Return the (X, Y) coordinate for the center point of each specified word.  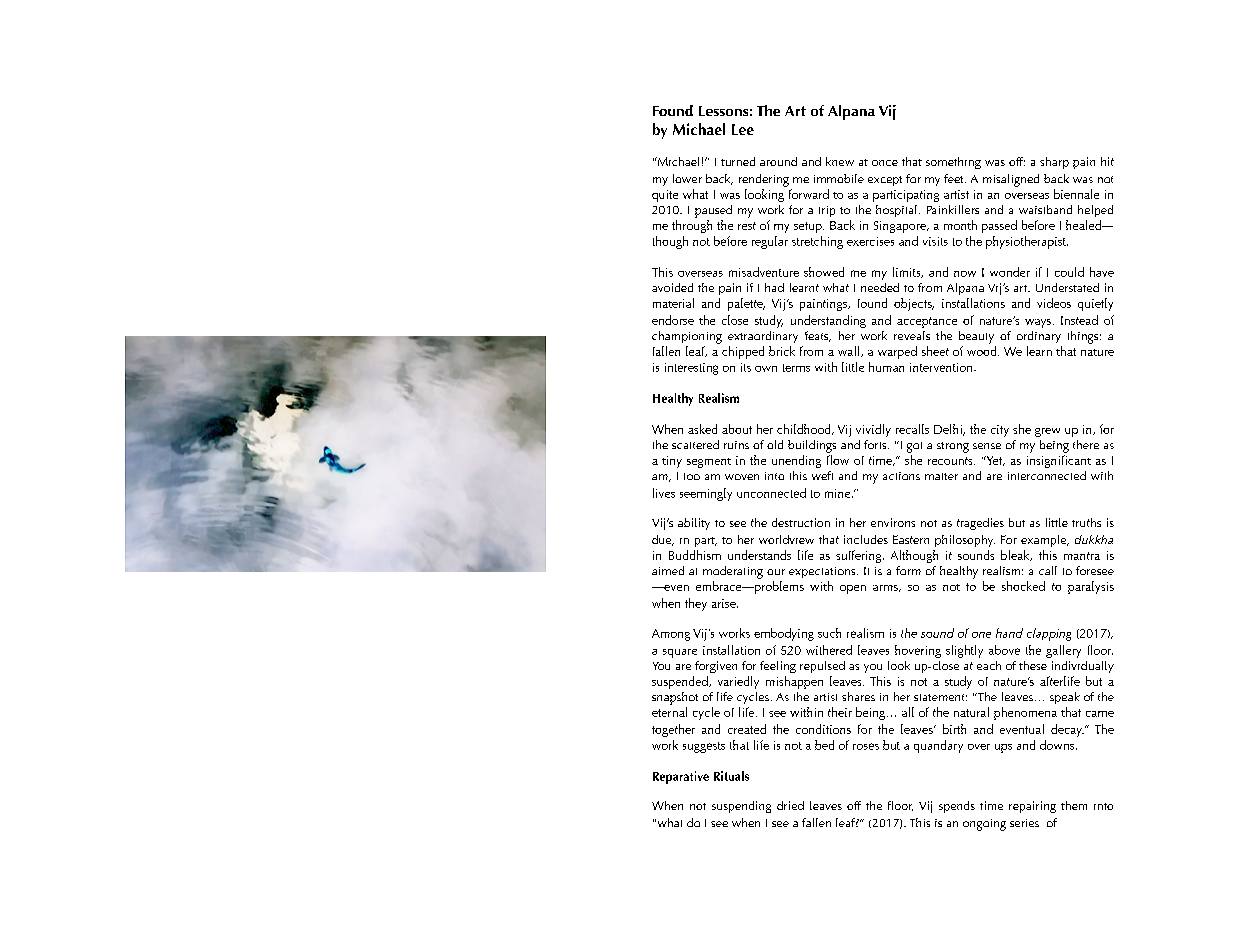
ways (1038, 323)
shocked (1023, 586)
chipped (743, 352)
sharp (1054, 163)
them (1074, 805)
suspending (741, 807)
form (908, 570)
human (886, 367)
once (885, 163)
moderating (733, 572)
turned (738, 161)
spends (957, 807)
